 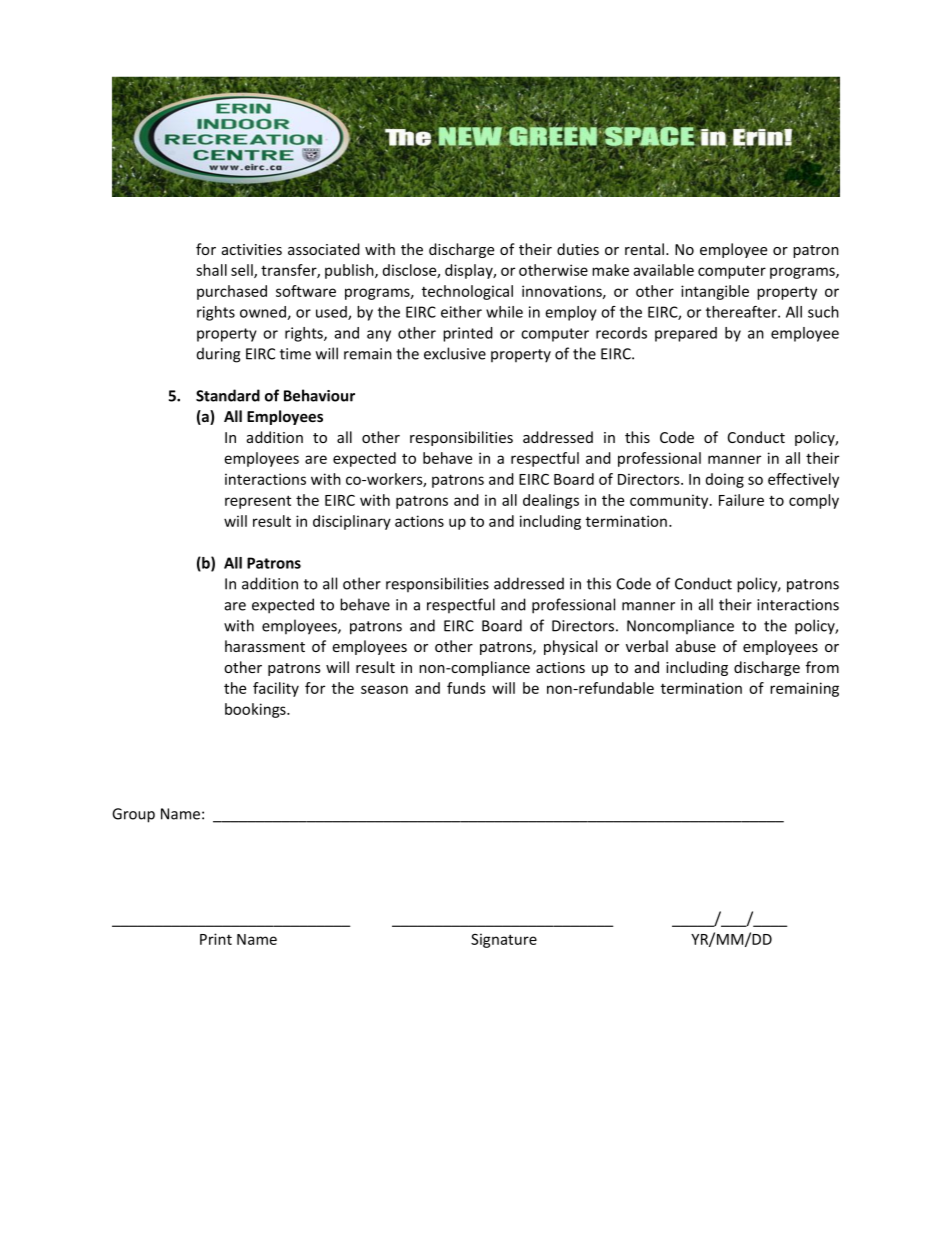 What do you see at coordinates (696, 646) in the screenshot?
I see `abuse` at bounding box center [696, 646].
